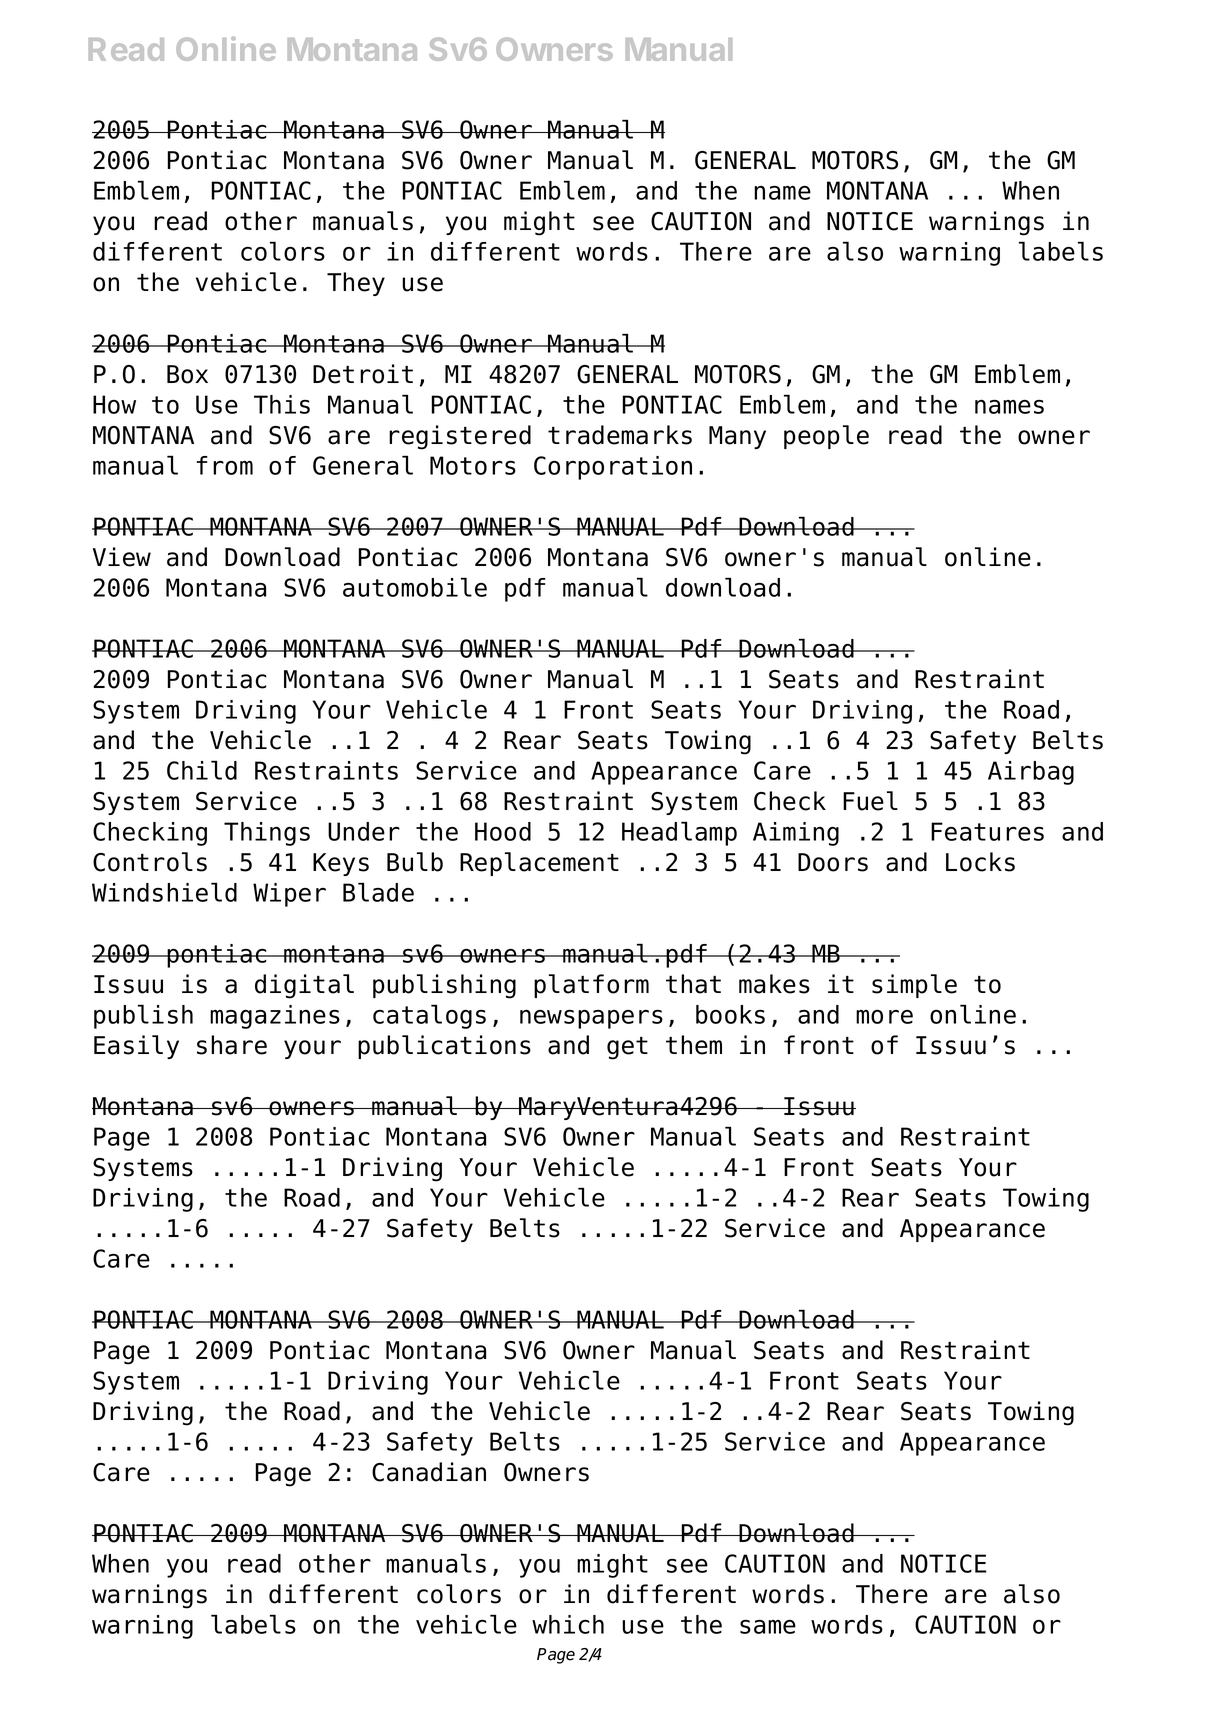 This screenshot has height=1712, width=1210. I want to click on platform, so click(591, 986).
